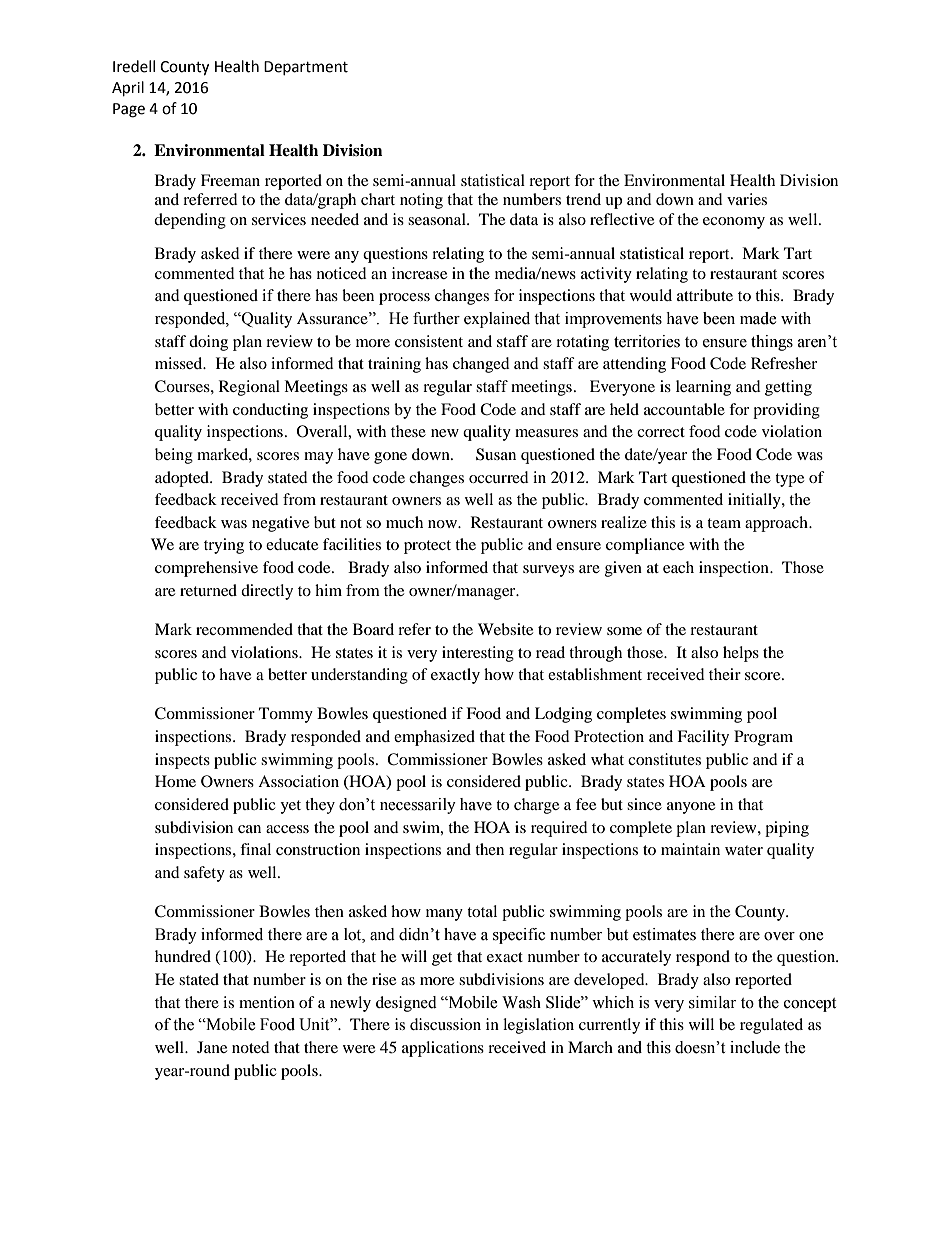 The image size is (952, 1233). I want to click on April, so click(128, 89).
